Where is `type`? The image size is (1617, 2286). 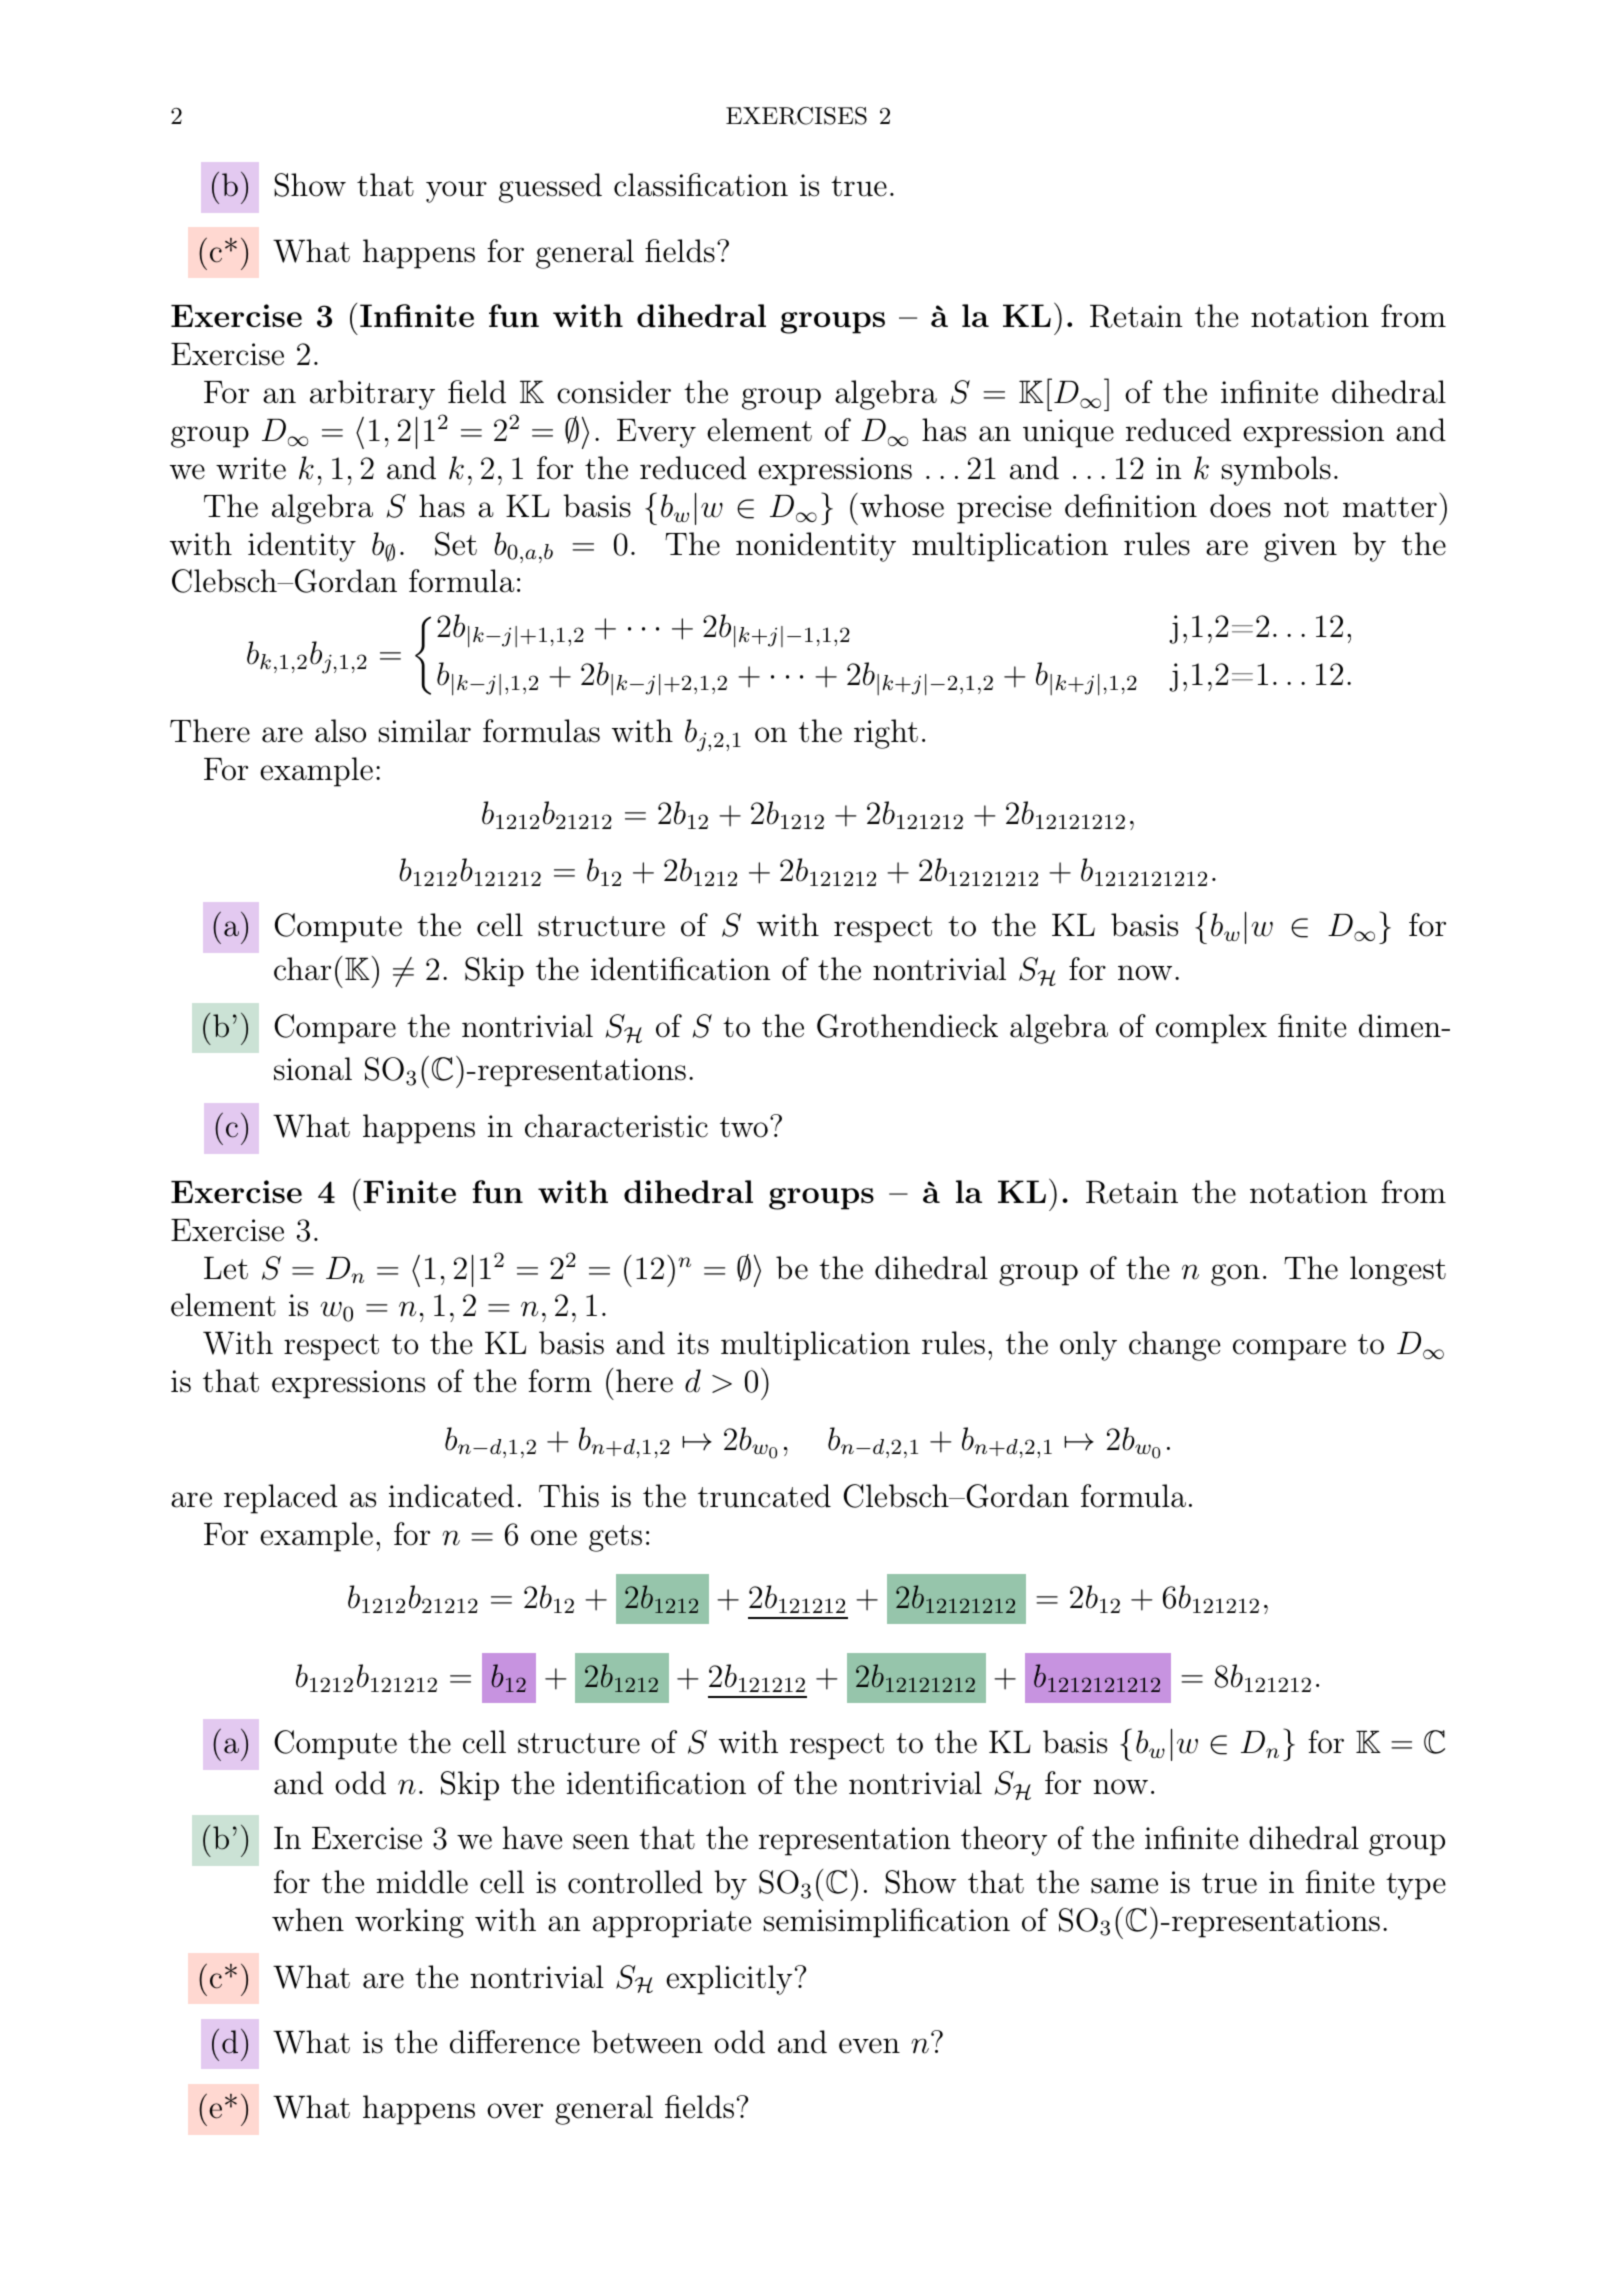 type is located at coordinates (1416, 1886).
